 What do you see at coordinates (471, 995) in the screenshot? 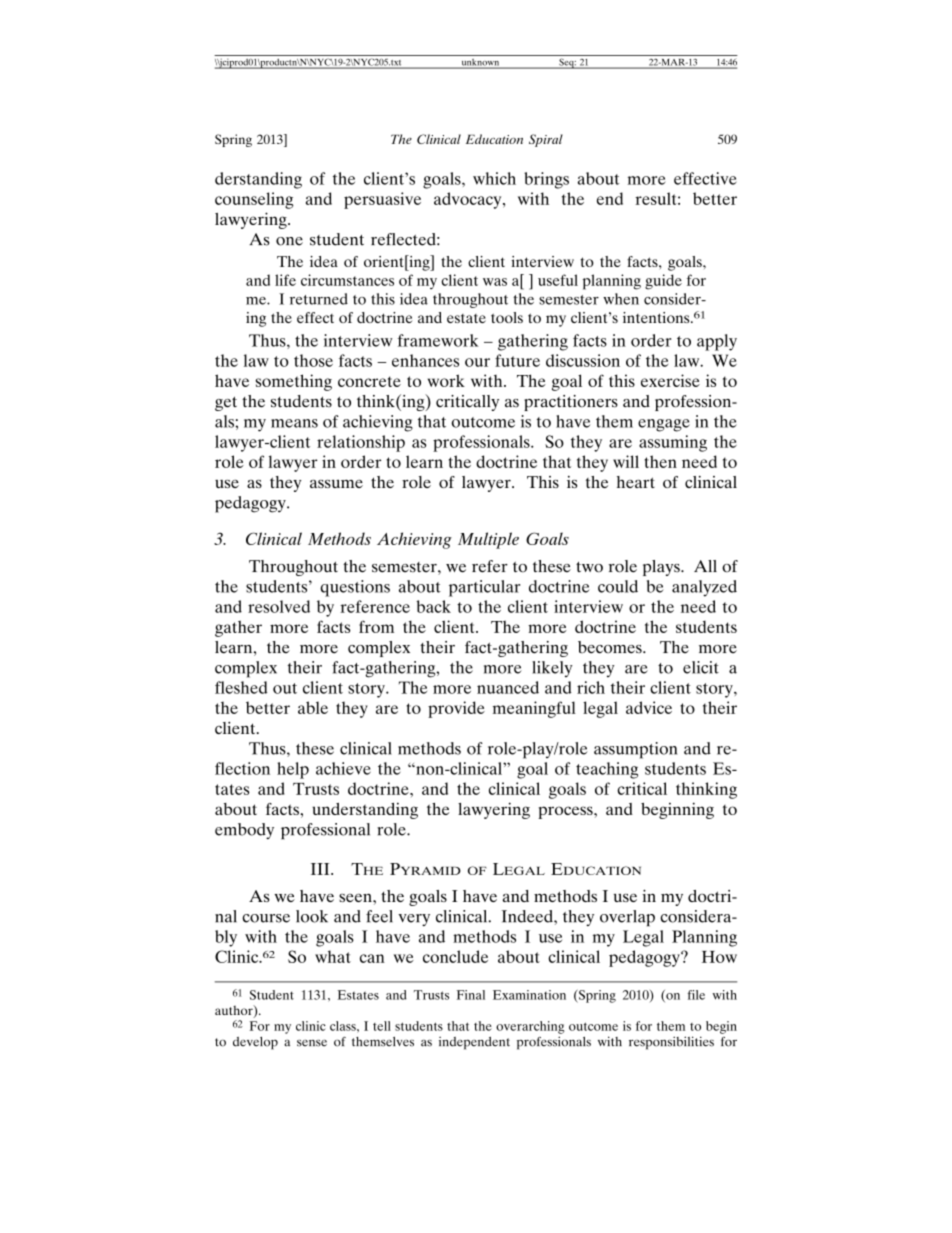
I see `Final` at bounding box center [471, 995].
